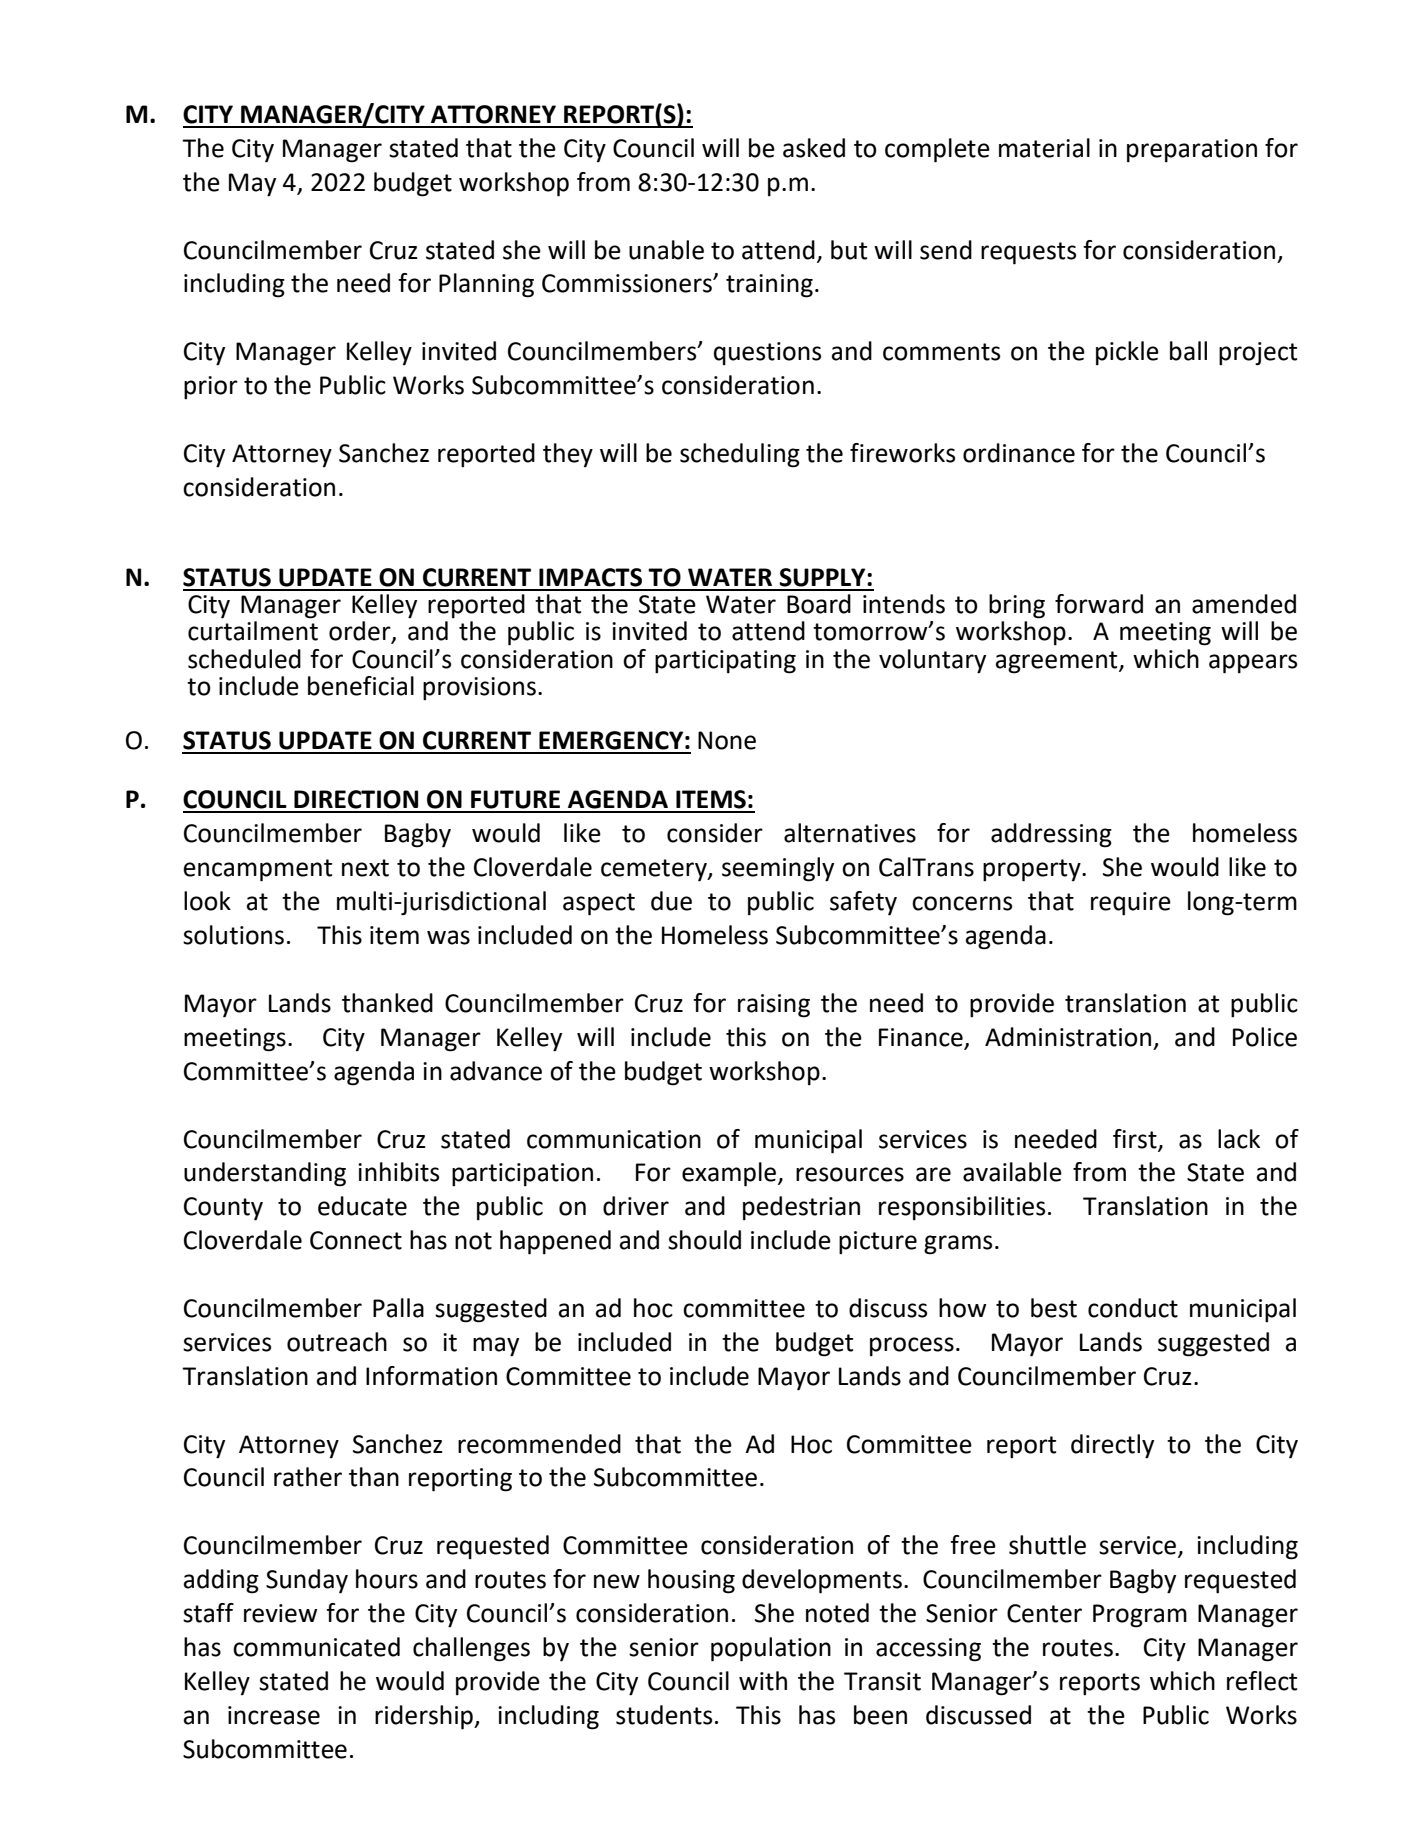 This image has width=1416, height=1833. What do you see at coordinates (729, 1174) in the image?
I see `example` at bounding box center [729, 1174].
